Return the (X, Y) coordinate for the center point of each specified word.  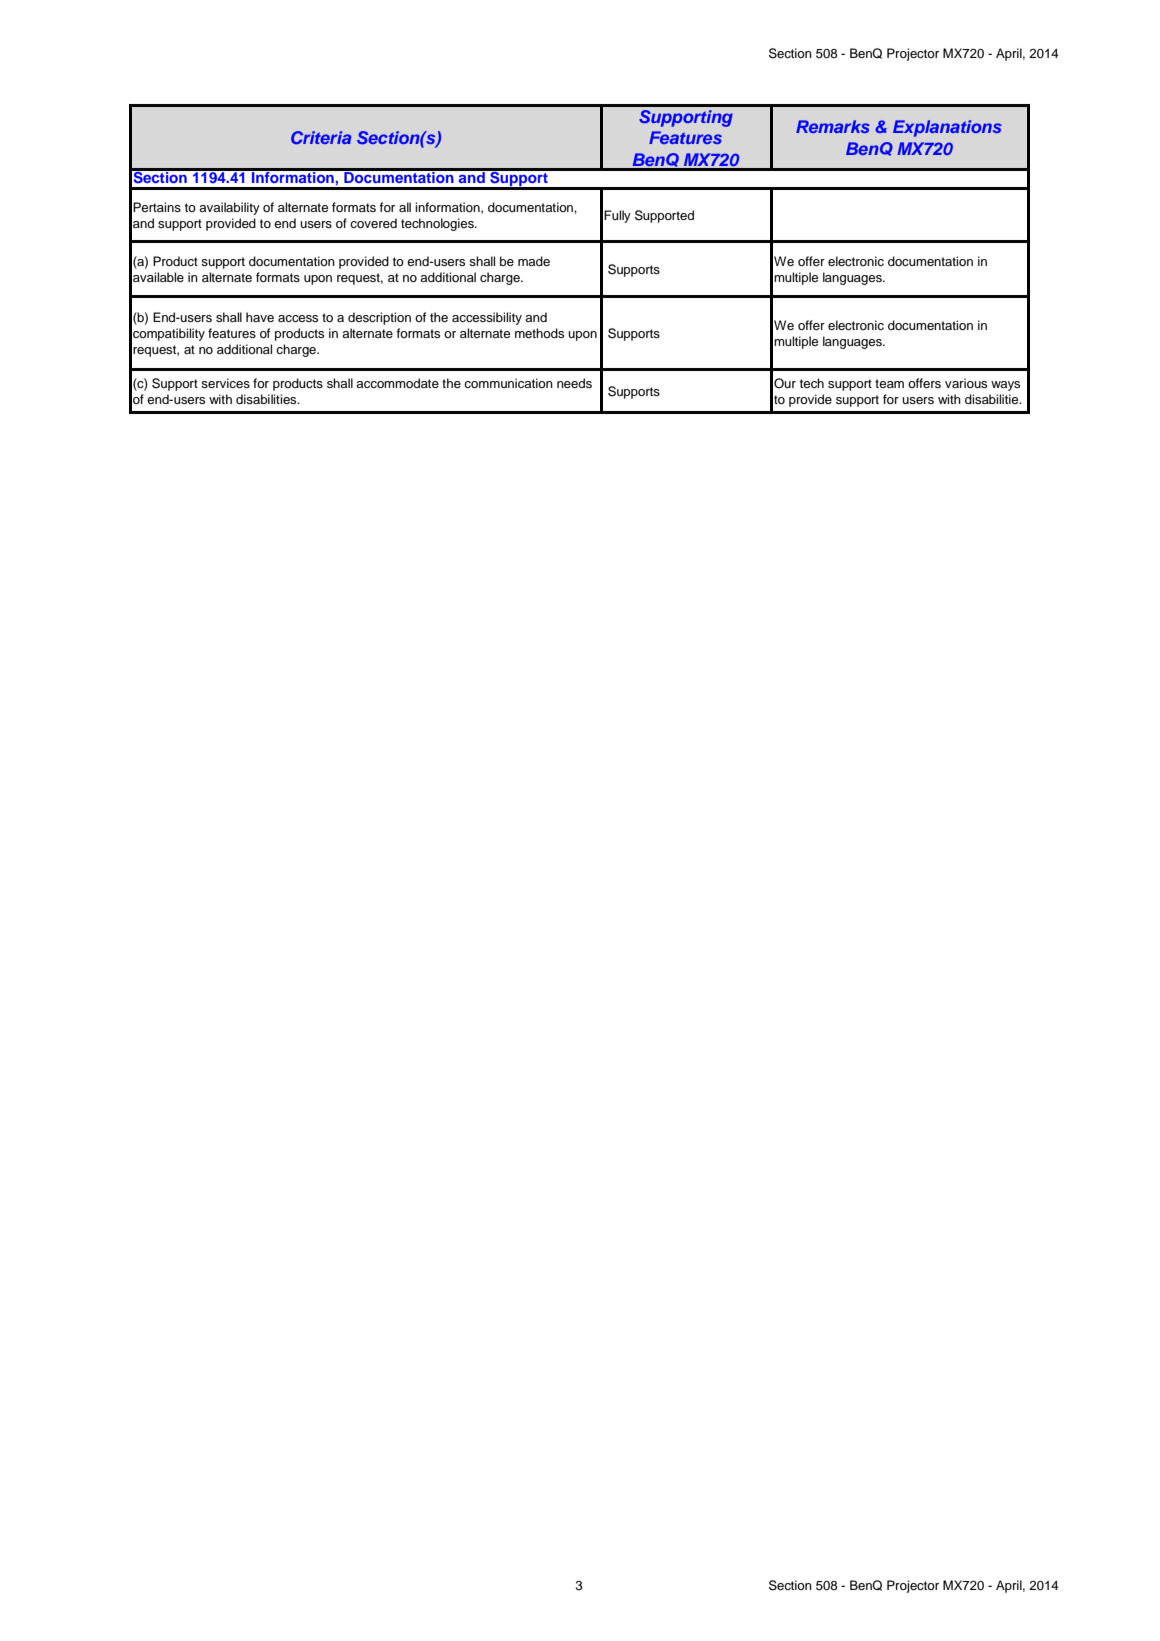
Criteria (321, 137)
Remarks (833, 126)
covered (373, 223)
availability (229, 208)
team (889, 383)
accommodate (397, 383)
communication (508, 383)
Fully (617, 216)
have (260, 317)
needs (574, 383)
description (379, 318)
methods (539, 333)
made (534, 261)
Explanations (947, 128)
